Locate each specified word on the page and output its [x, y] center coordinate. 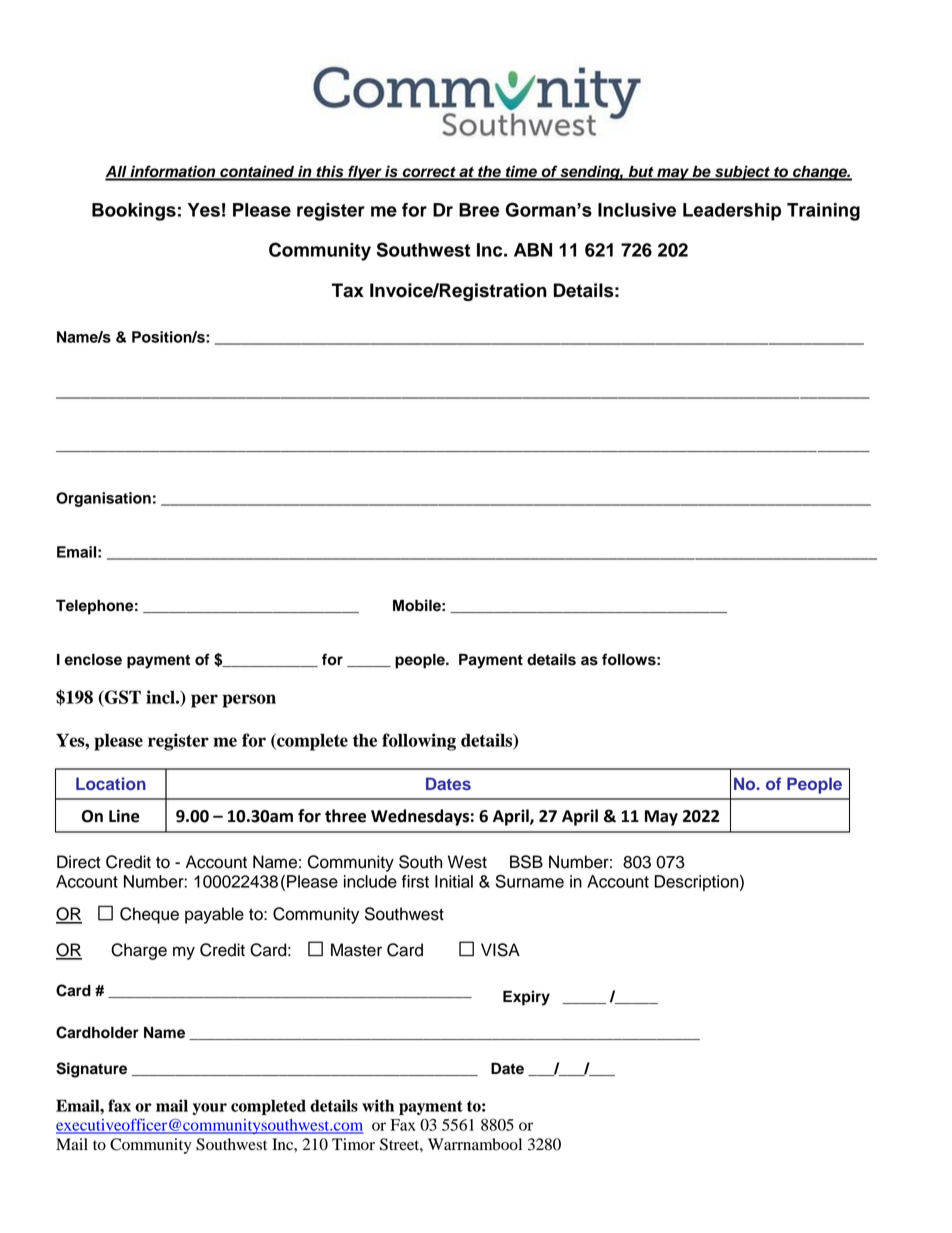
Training [823, 212]
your [209, 1109]
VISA [500, 950]
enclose [93, 659]
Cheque [149, 915]
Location [111, 783]
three [345, 816]
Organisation [103, 499]
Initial [454, 881]
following [419, 742]
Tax [348, 290]
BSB [526, 862]
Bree [479, 210]
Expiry [526, 998]
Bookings [134, 212]
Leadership [732, 212]
